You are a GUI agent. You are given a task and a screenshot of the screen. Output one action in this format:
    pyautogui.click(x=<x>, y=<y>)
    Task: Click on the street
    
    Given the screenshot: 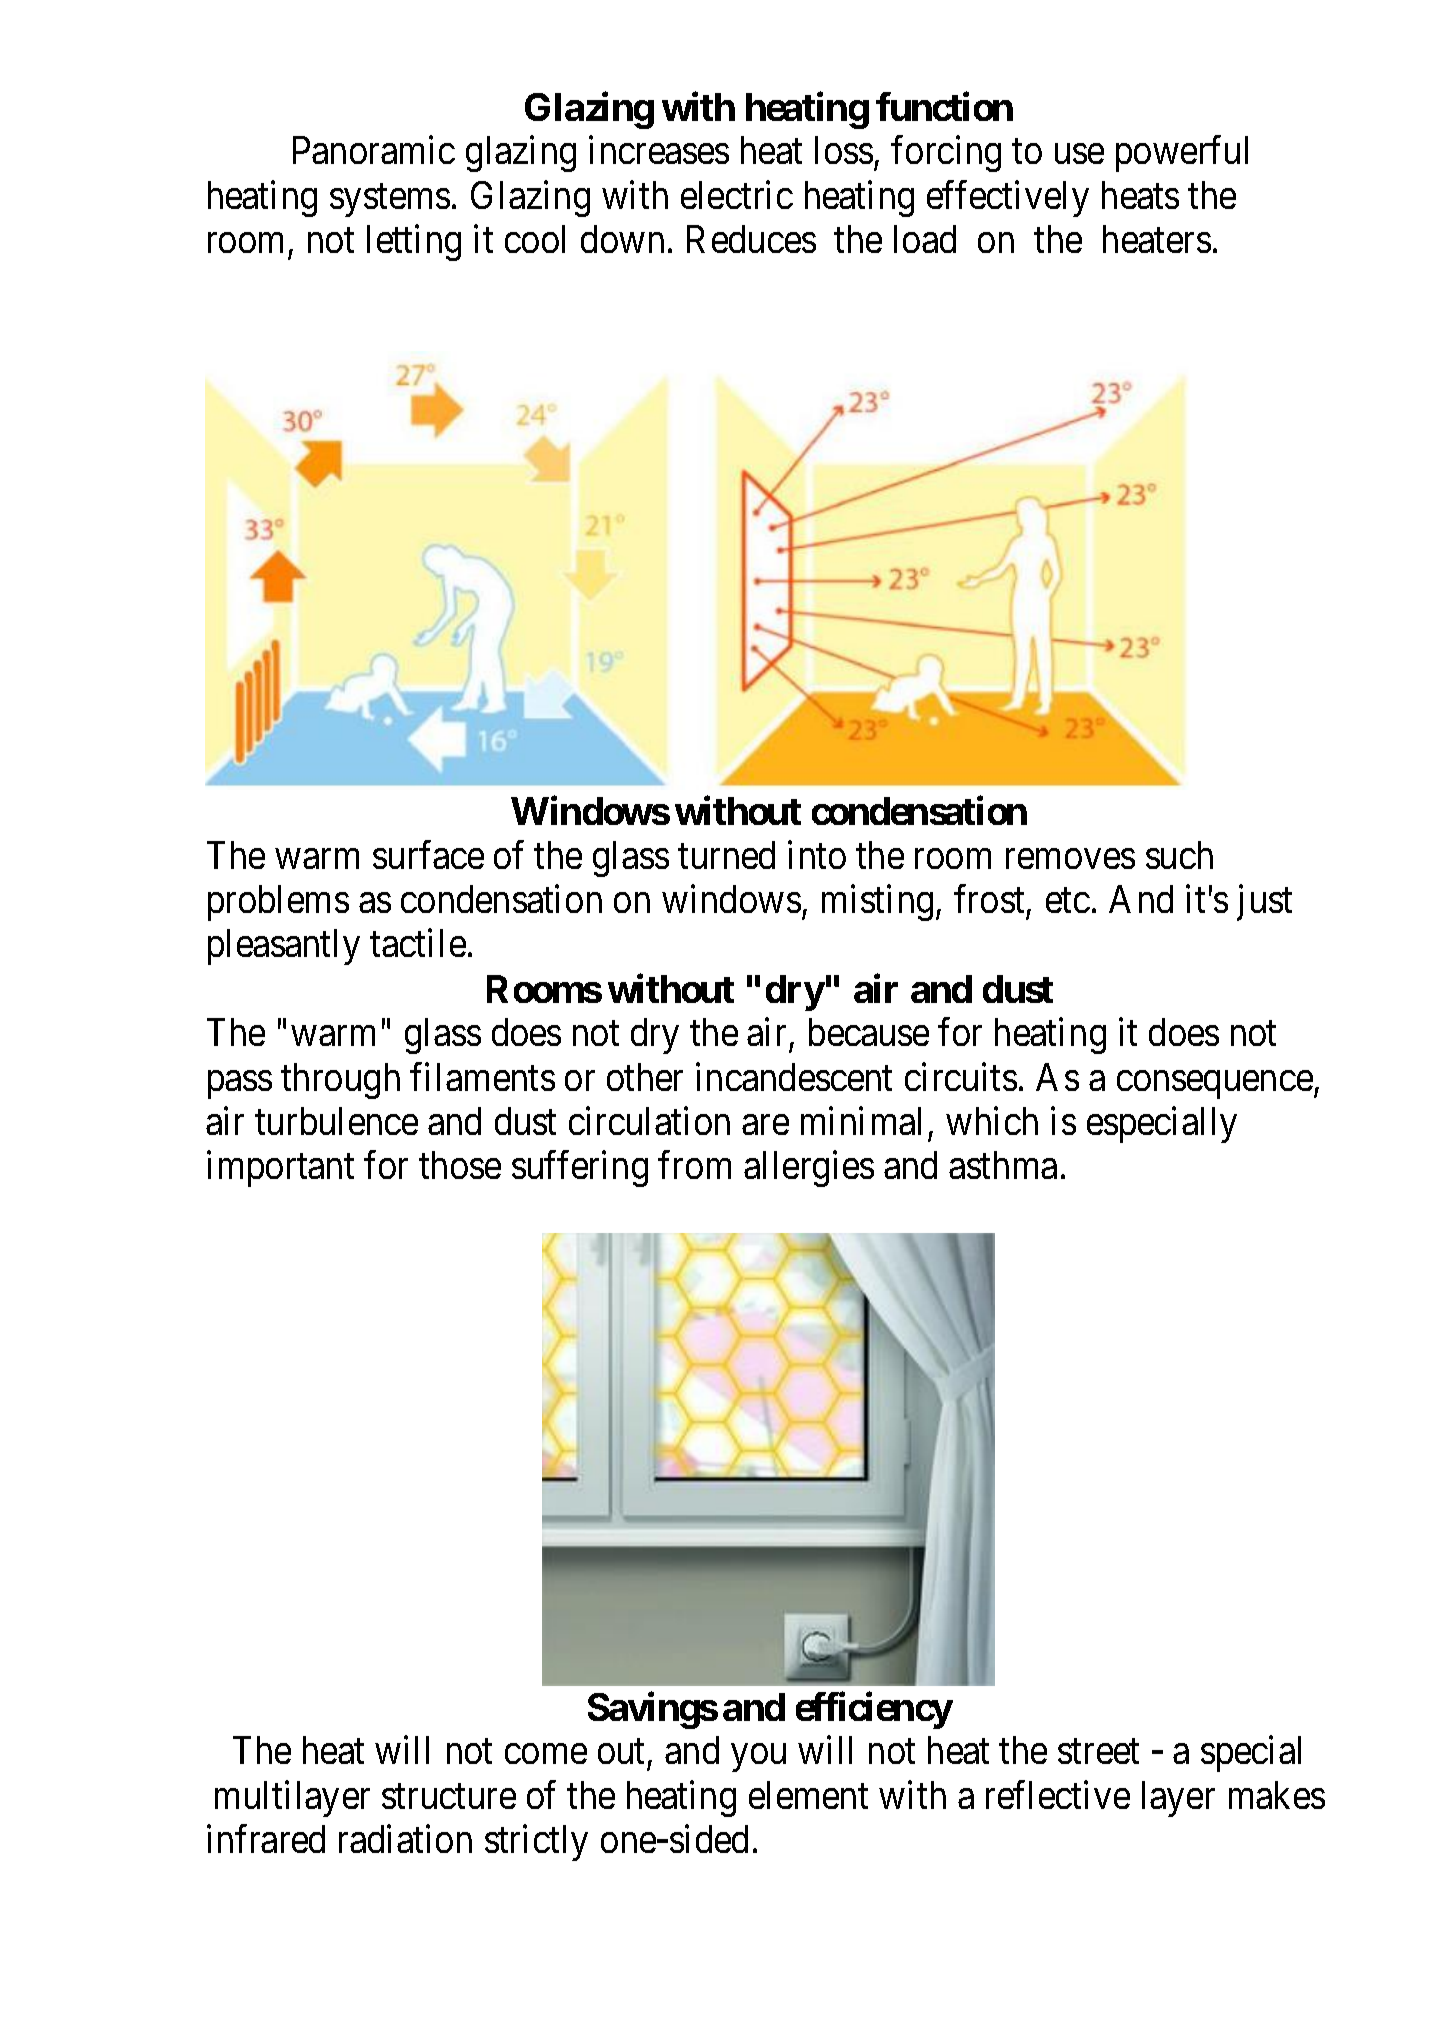 What is the action you would take?
    pyautogui.click(x=1098, y=1752)
